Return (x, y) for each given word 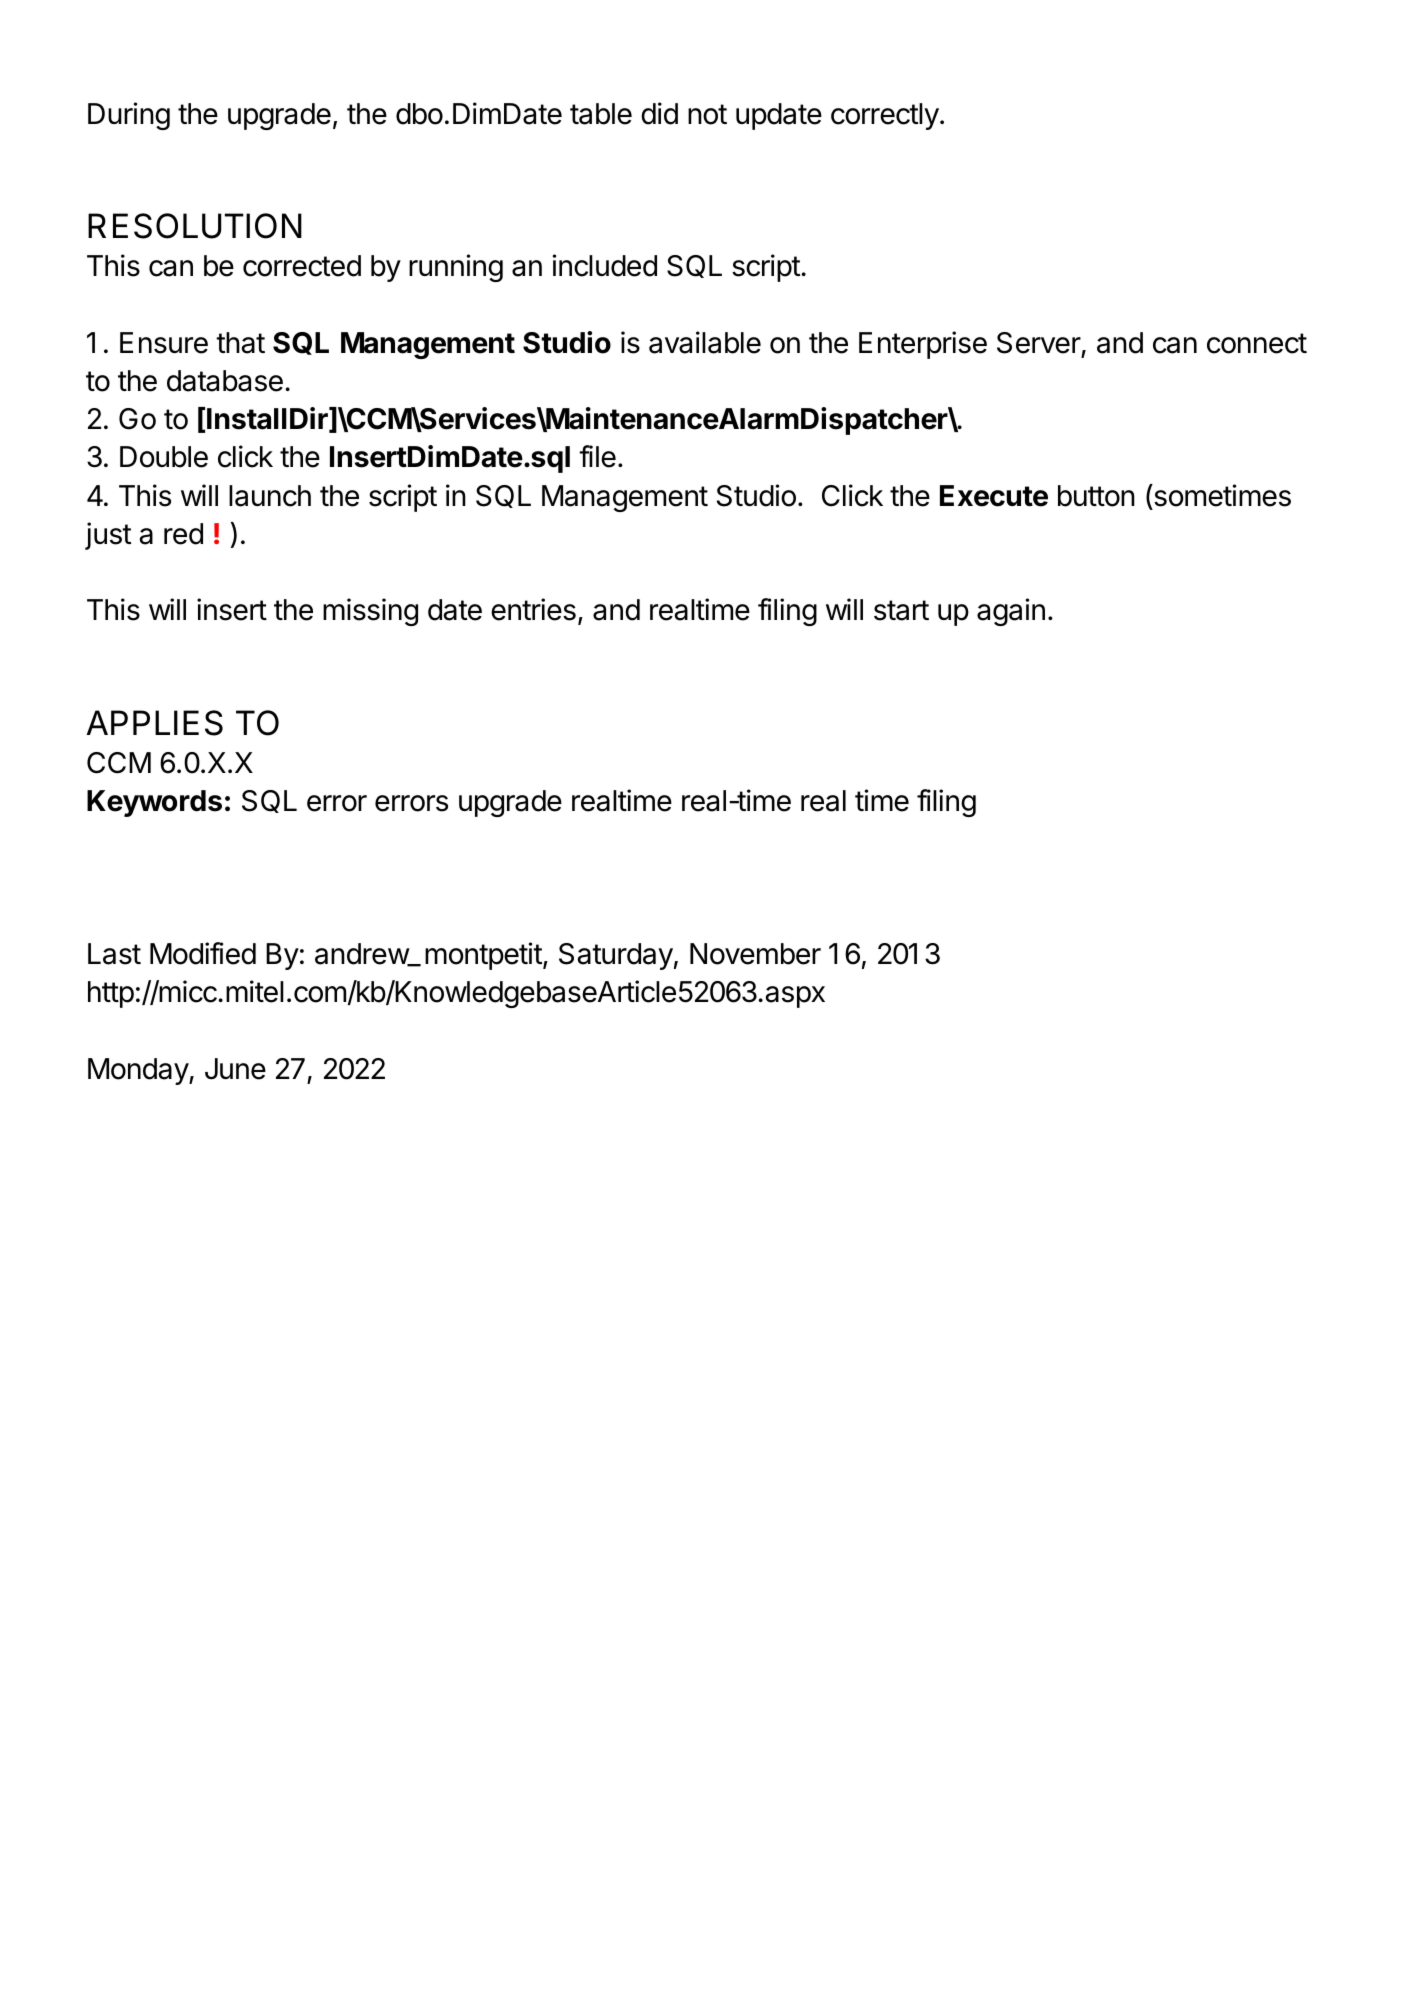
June (235, 1069)
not (707, 114)
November (755, 954)
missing (370, 612)
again (1011, 612)
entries (533, 609)
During (129, 116)
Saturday (616, 956)
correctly (885, 116)
